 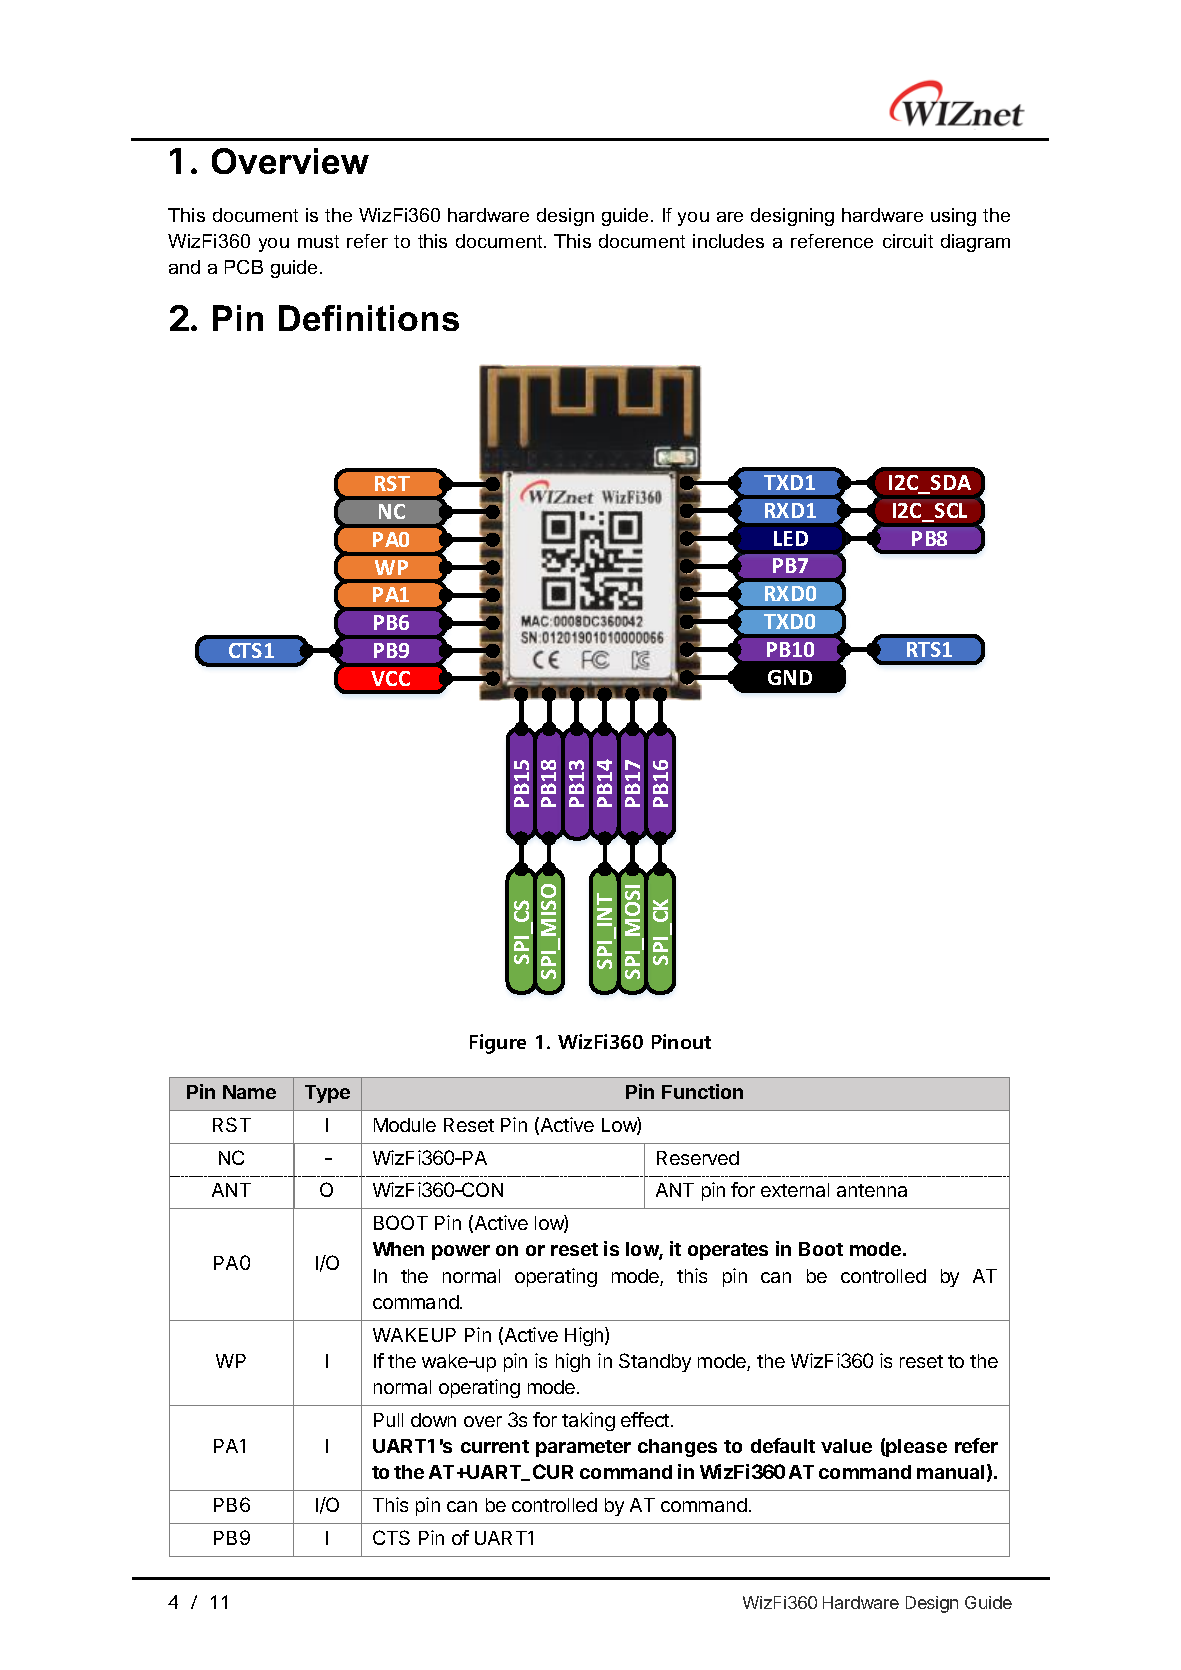 What do you see at coordinates (681, 1041) in the image?
I see `Pinout` at bounding box center [681, 1041].
